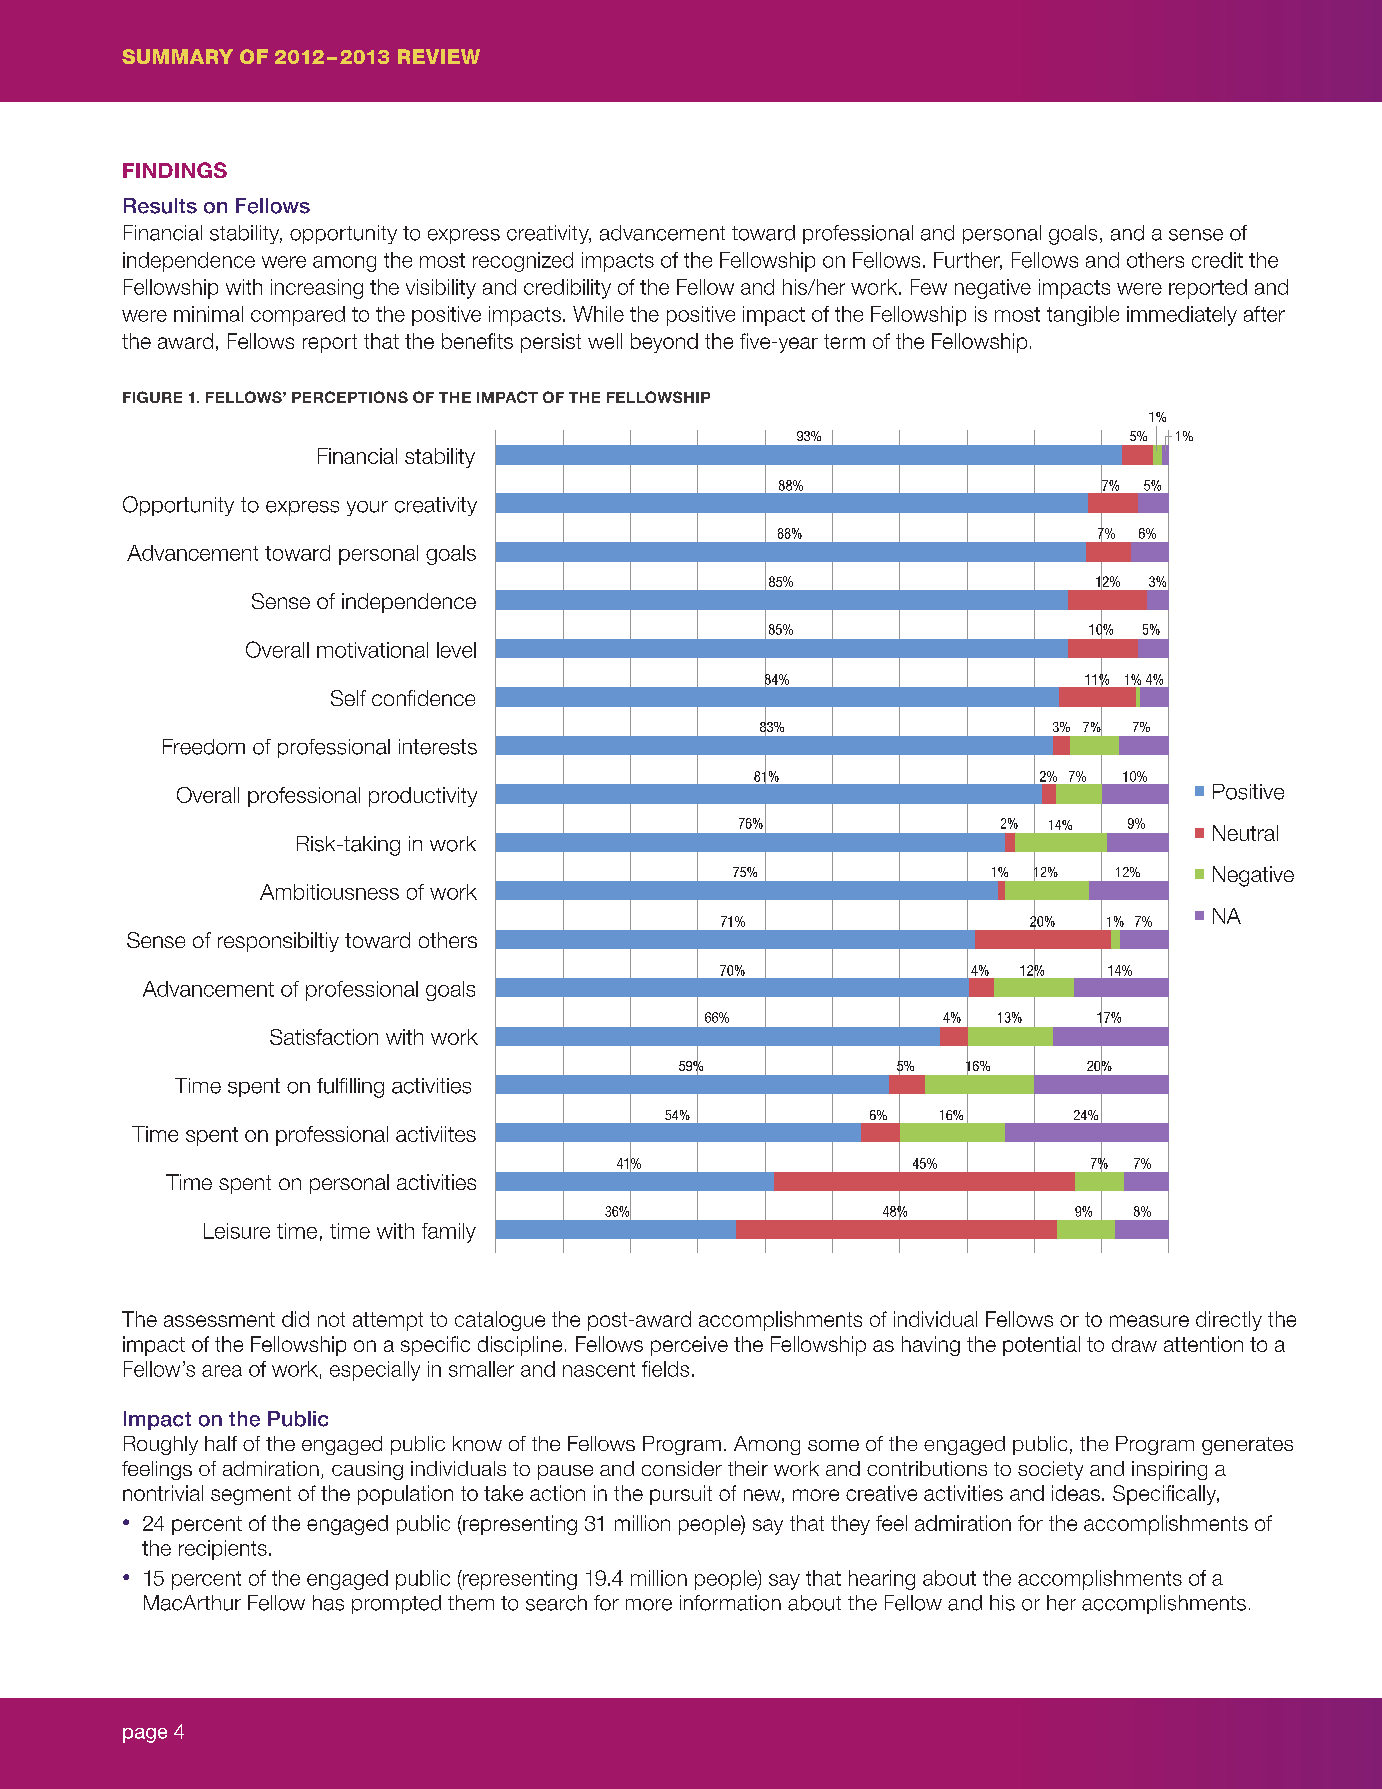 The height and width of the page is (1789, 1382). I want to click on credit, so click(1217, 260).
